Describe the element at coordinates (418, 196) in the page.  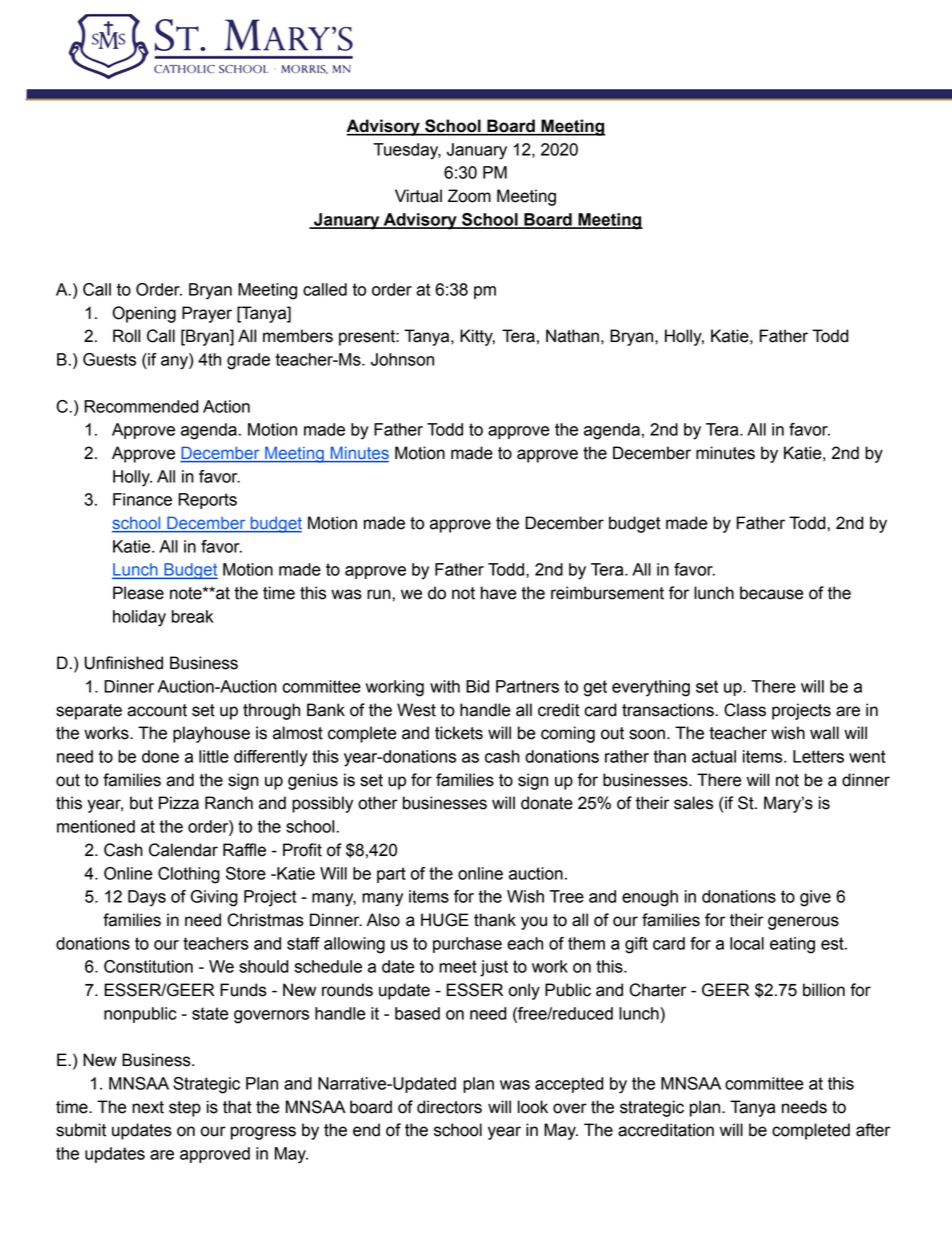
I see `Virtual` at that location.
